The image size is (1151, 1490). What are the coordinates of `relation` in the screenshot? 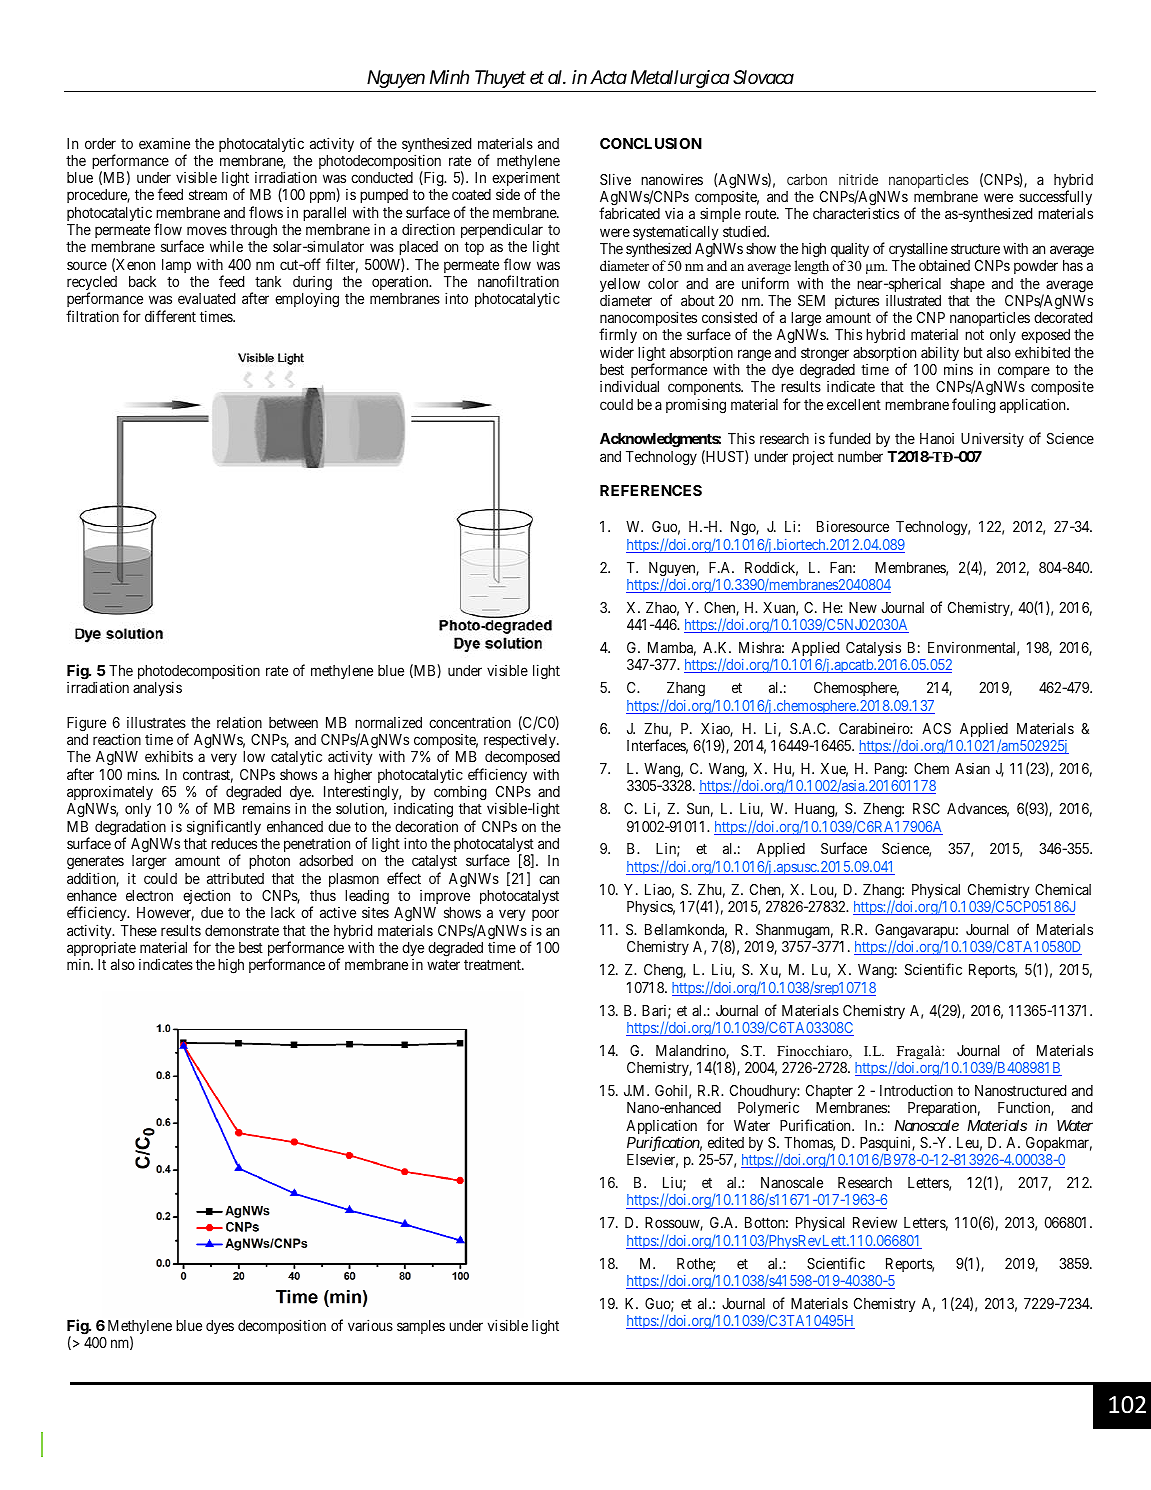 It's located at (239, 722).
